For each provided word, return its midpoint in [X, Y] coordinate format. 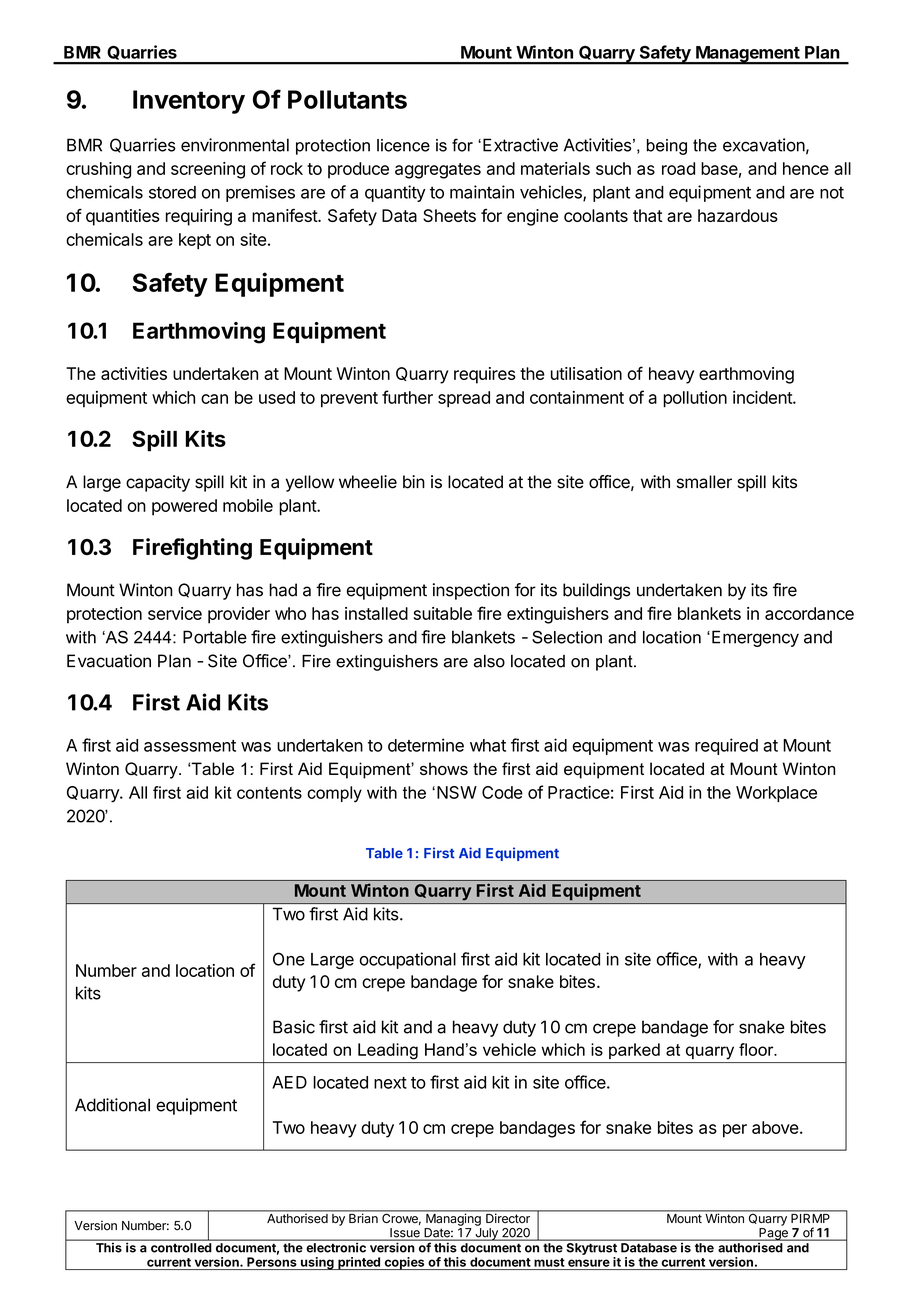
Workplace [776, 794]
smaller [704, 482]
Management [747, 55]
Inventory [189, 102]
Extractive [520, 145]
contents [269, 793]
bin [414, 482]
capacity [158, 483]
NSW [457, 792]
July [486, 1234]
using [317, 1263]
